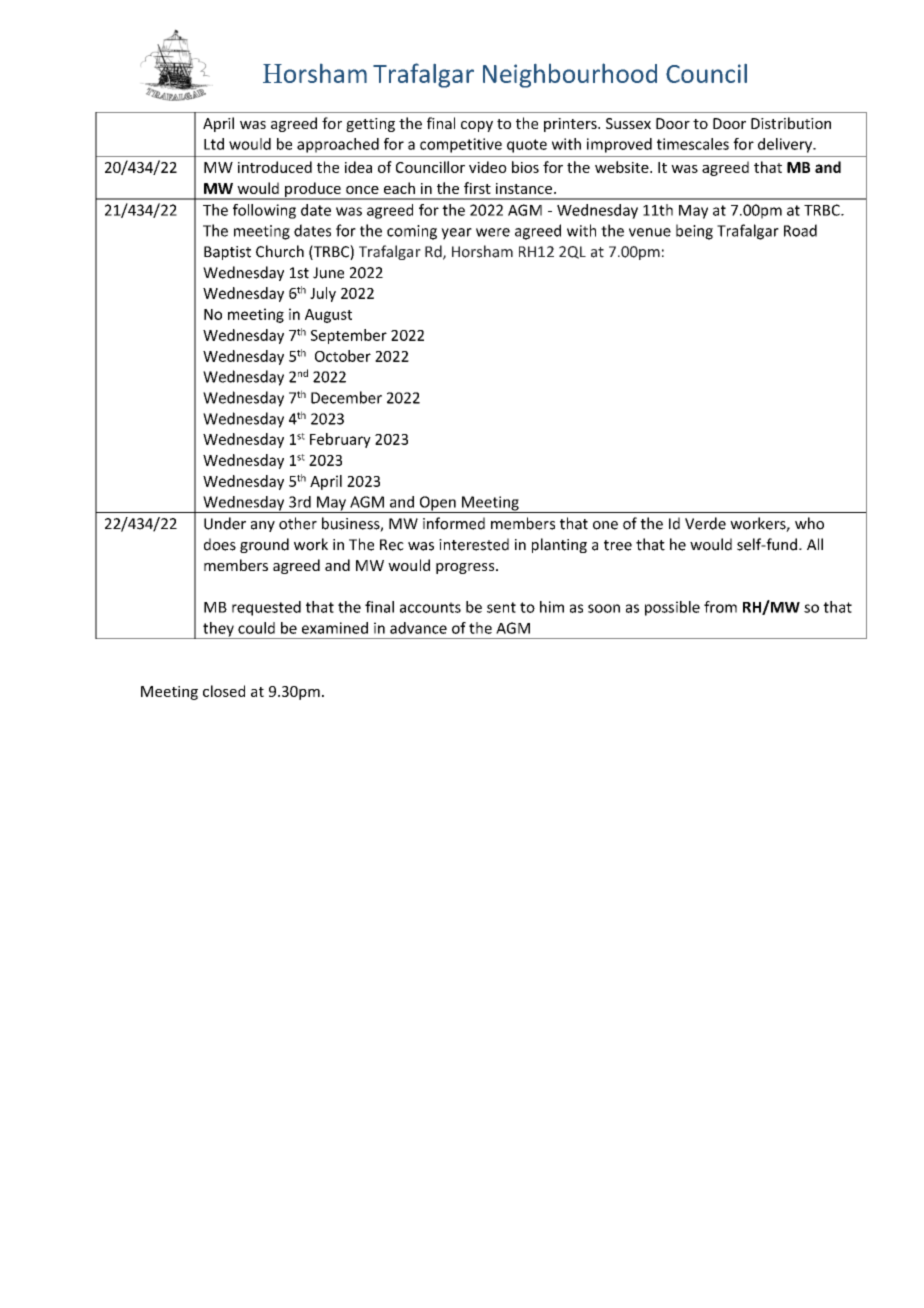 The width and height of the image is (924, 1308). Describe the element at coordinates (501, 607) in the image. I see `sent` at that location.
